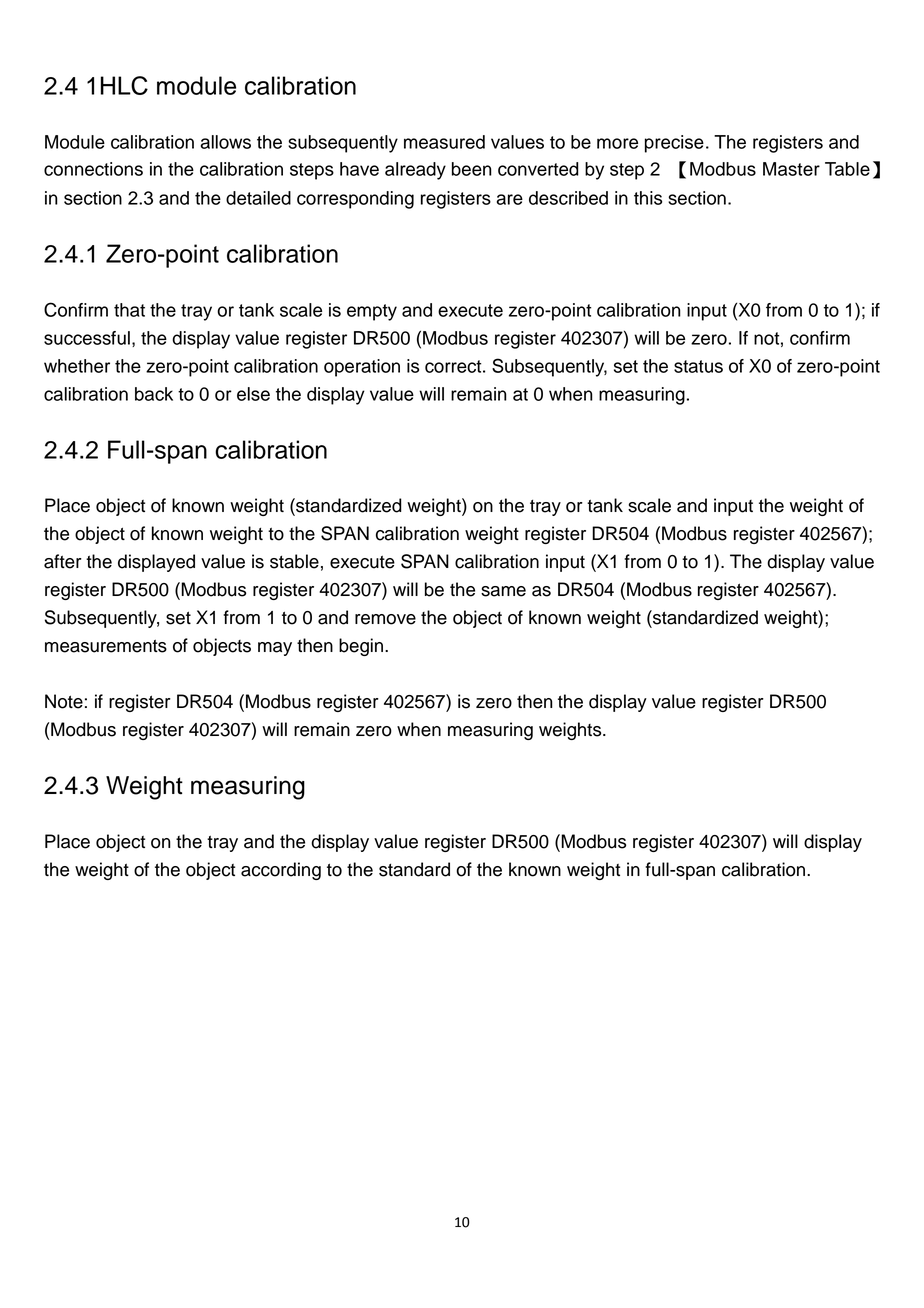 The width and height of the screenshot is (924, 1308). Describe the element at coordinates (63, 561) in the screenshot. I see `after` at that location.
